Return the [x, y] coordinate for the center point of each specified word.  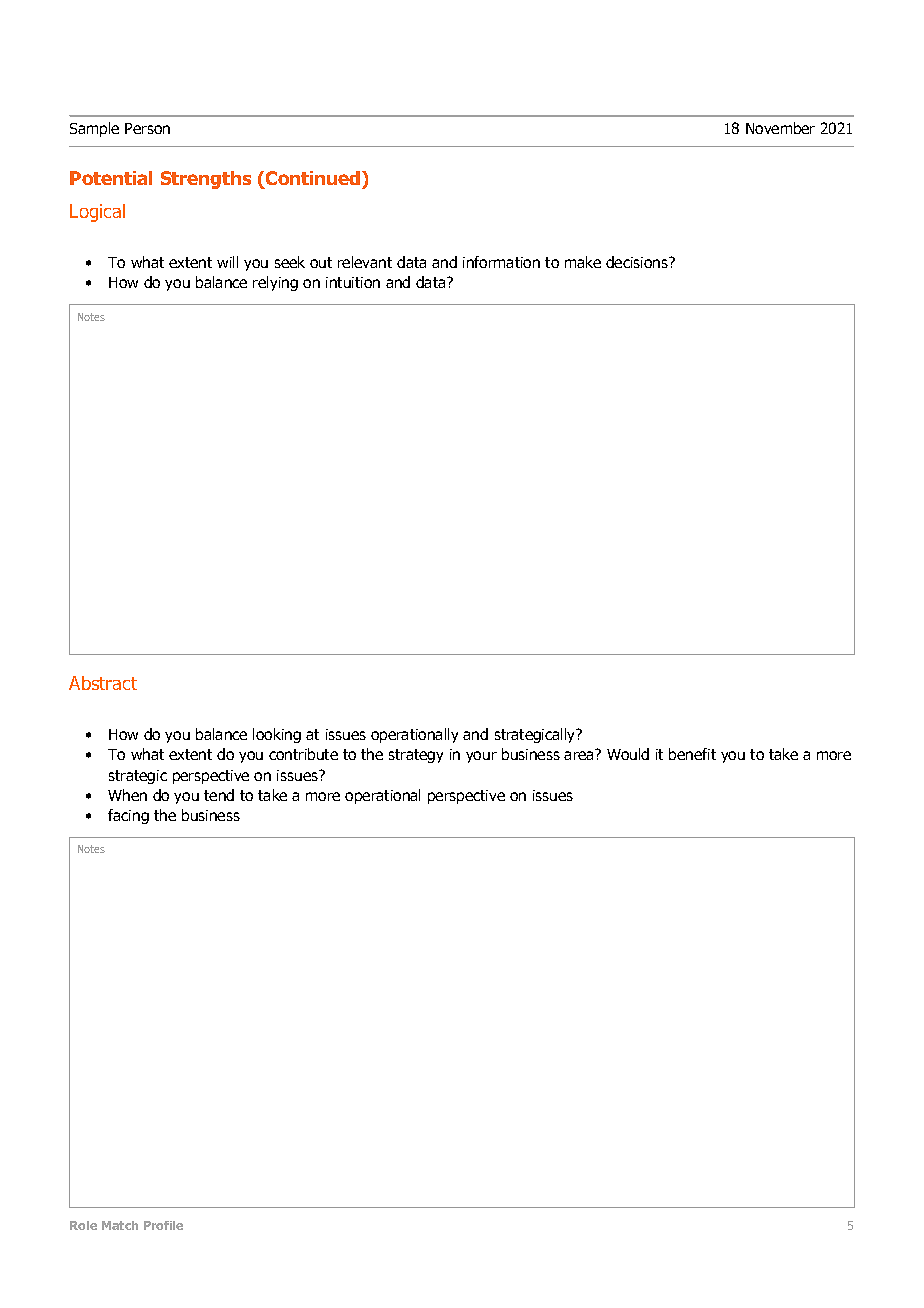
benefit [692, 754]
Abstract [103, 683]
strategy [416, 756]
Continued [314, 178]
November [780, 128]
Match [120, 1225]
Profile [163, 1225]
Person [147, 128]
